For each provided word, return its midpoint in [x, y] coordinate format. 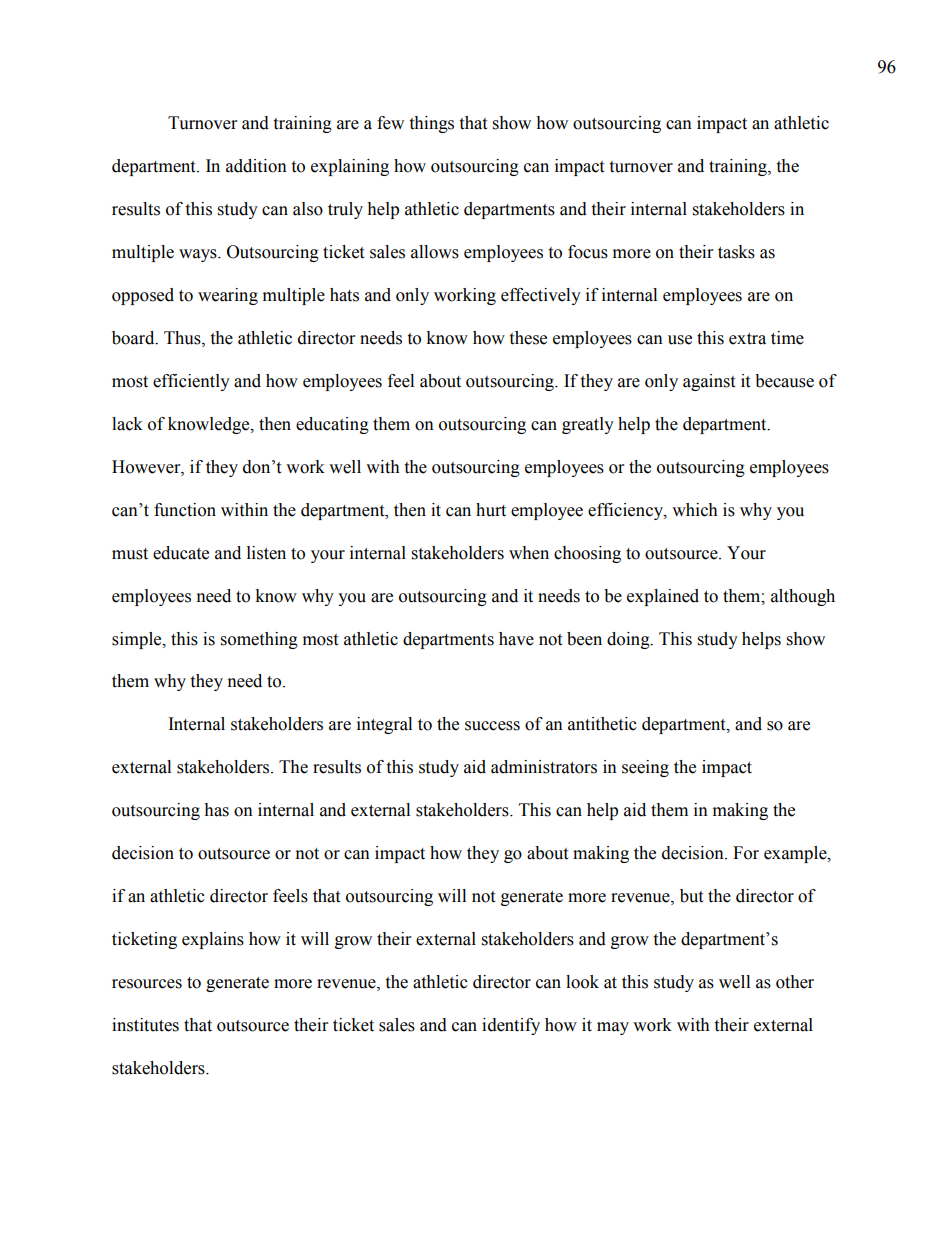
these [528, 338]
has [216, 810]
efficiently [191, 382]
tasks [736, 252]
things [431, 124]
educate [181, 553]
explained [663, 597]
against [709, 382]
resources [147, 984]
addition [256, 166]
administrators [544, 767]
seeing [645, 768]
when [529, 553]
